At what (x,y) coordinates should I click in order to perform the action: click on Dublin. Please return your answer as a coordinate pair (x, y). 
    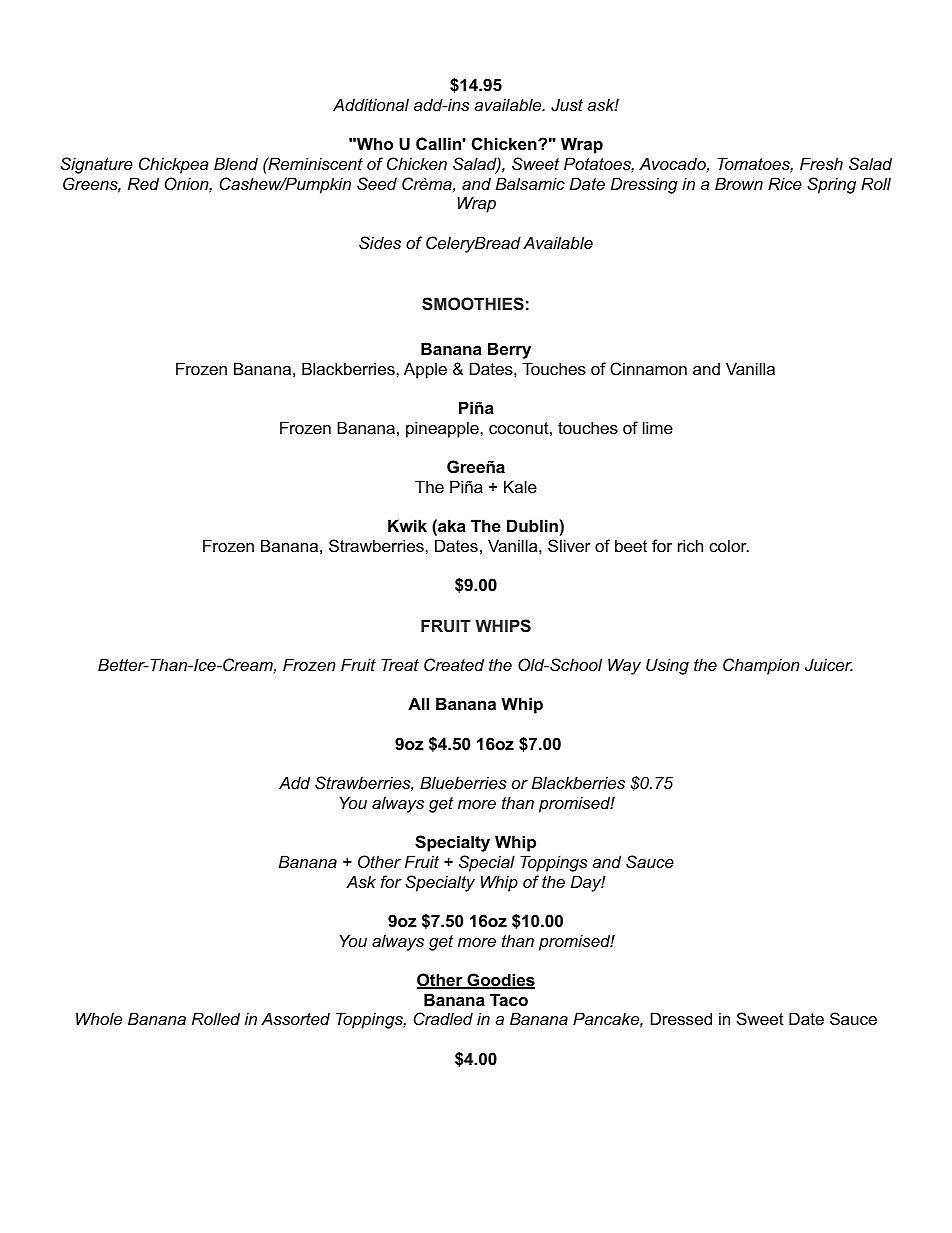
    Looking at the image, I should click on (532, 525).
